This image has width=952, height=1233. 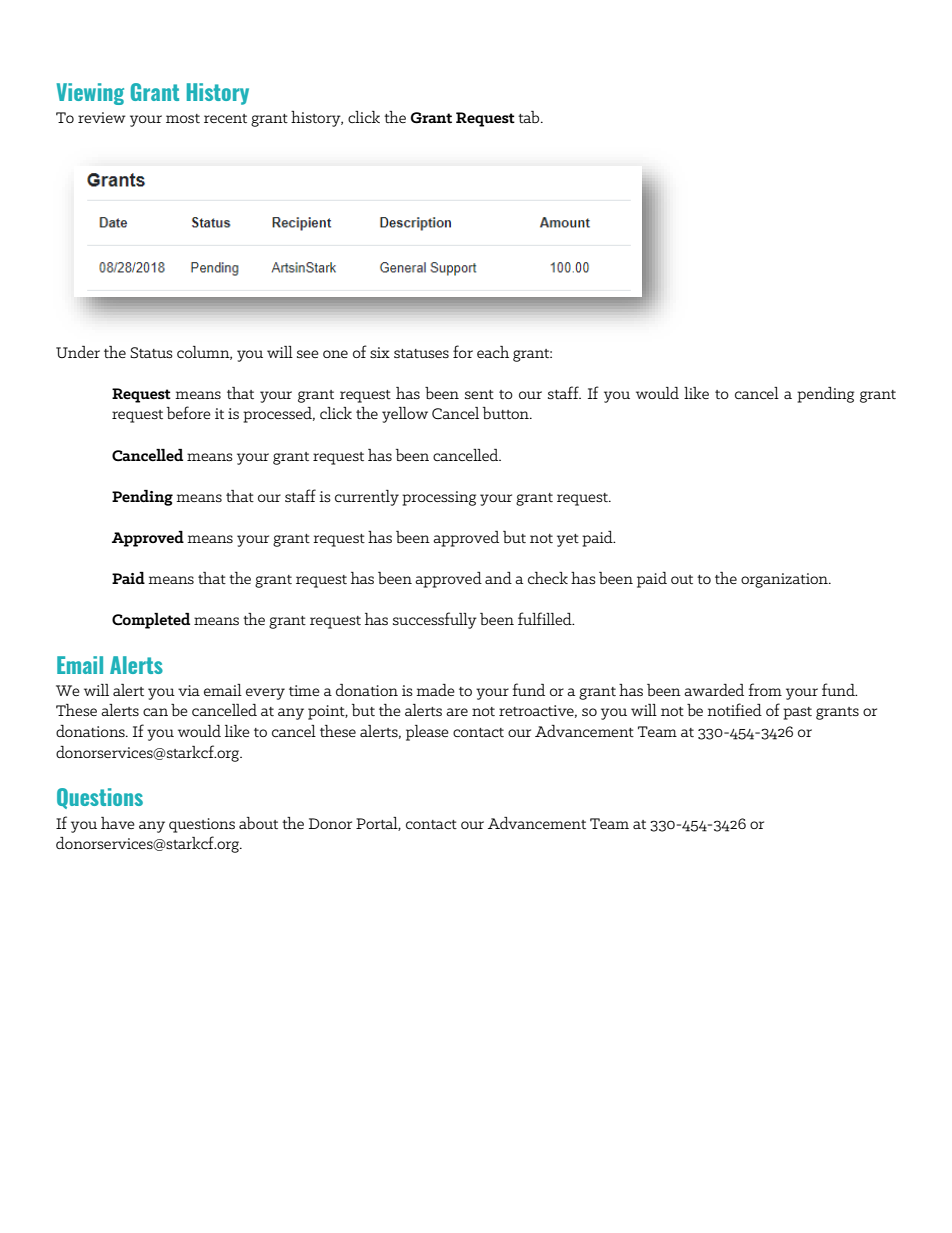 What do you see at coordinates (435, 620) in the image?
I see `successfully` at bounding box center [435, 620].
